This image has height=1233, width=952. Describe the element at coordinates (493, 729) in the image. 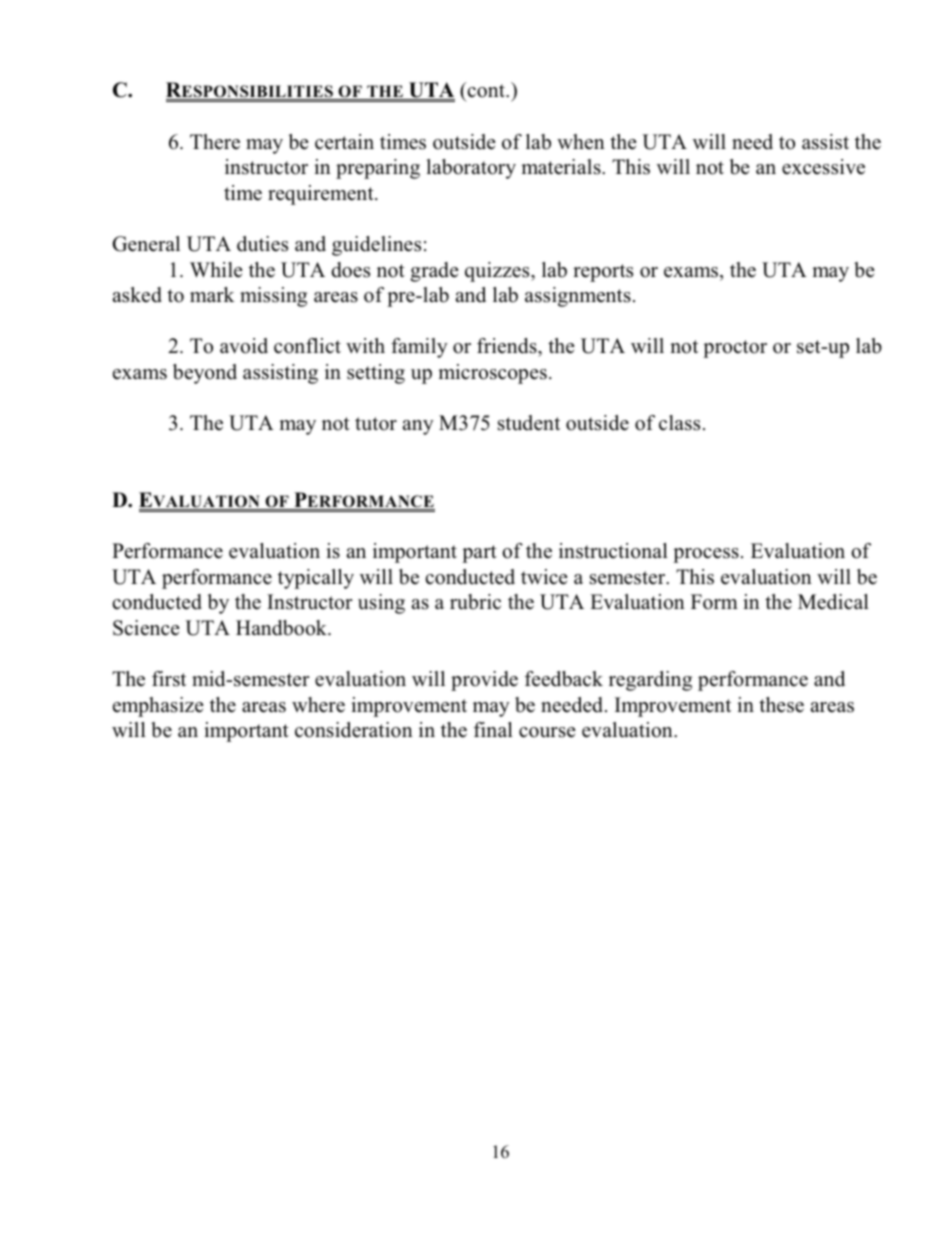

I see `final` at that location.
